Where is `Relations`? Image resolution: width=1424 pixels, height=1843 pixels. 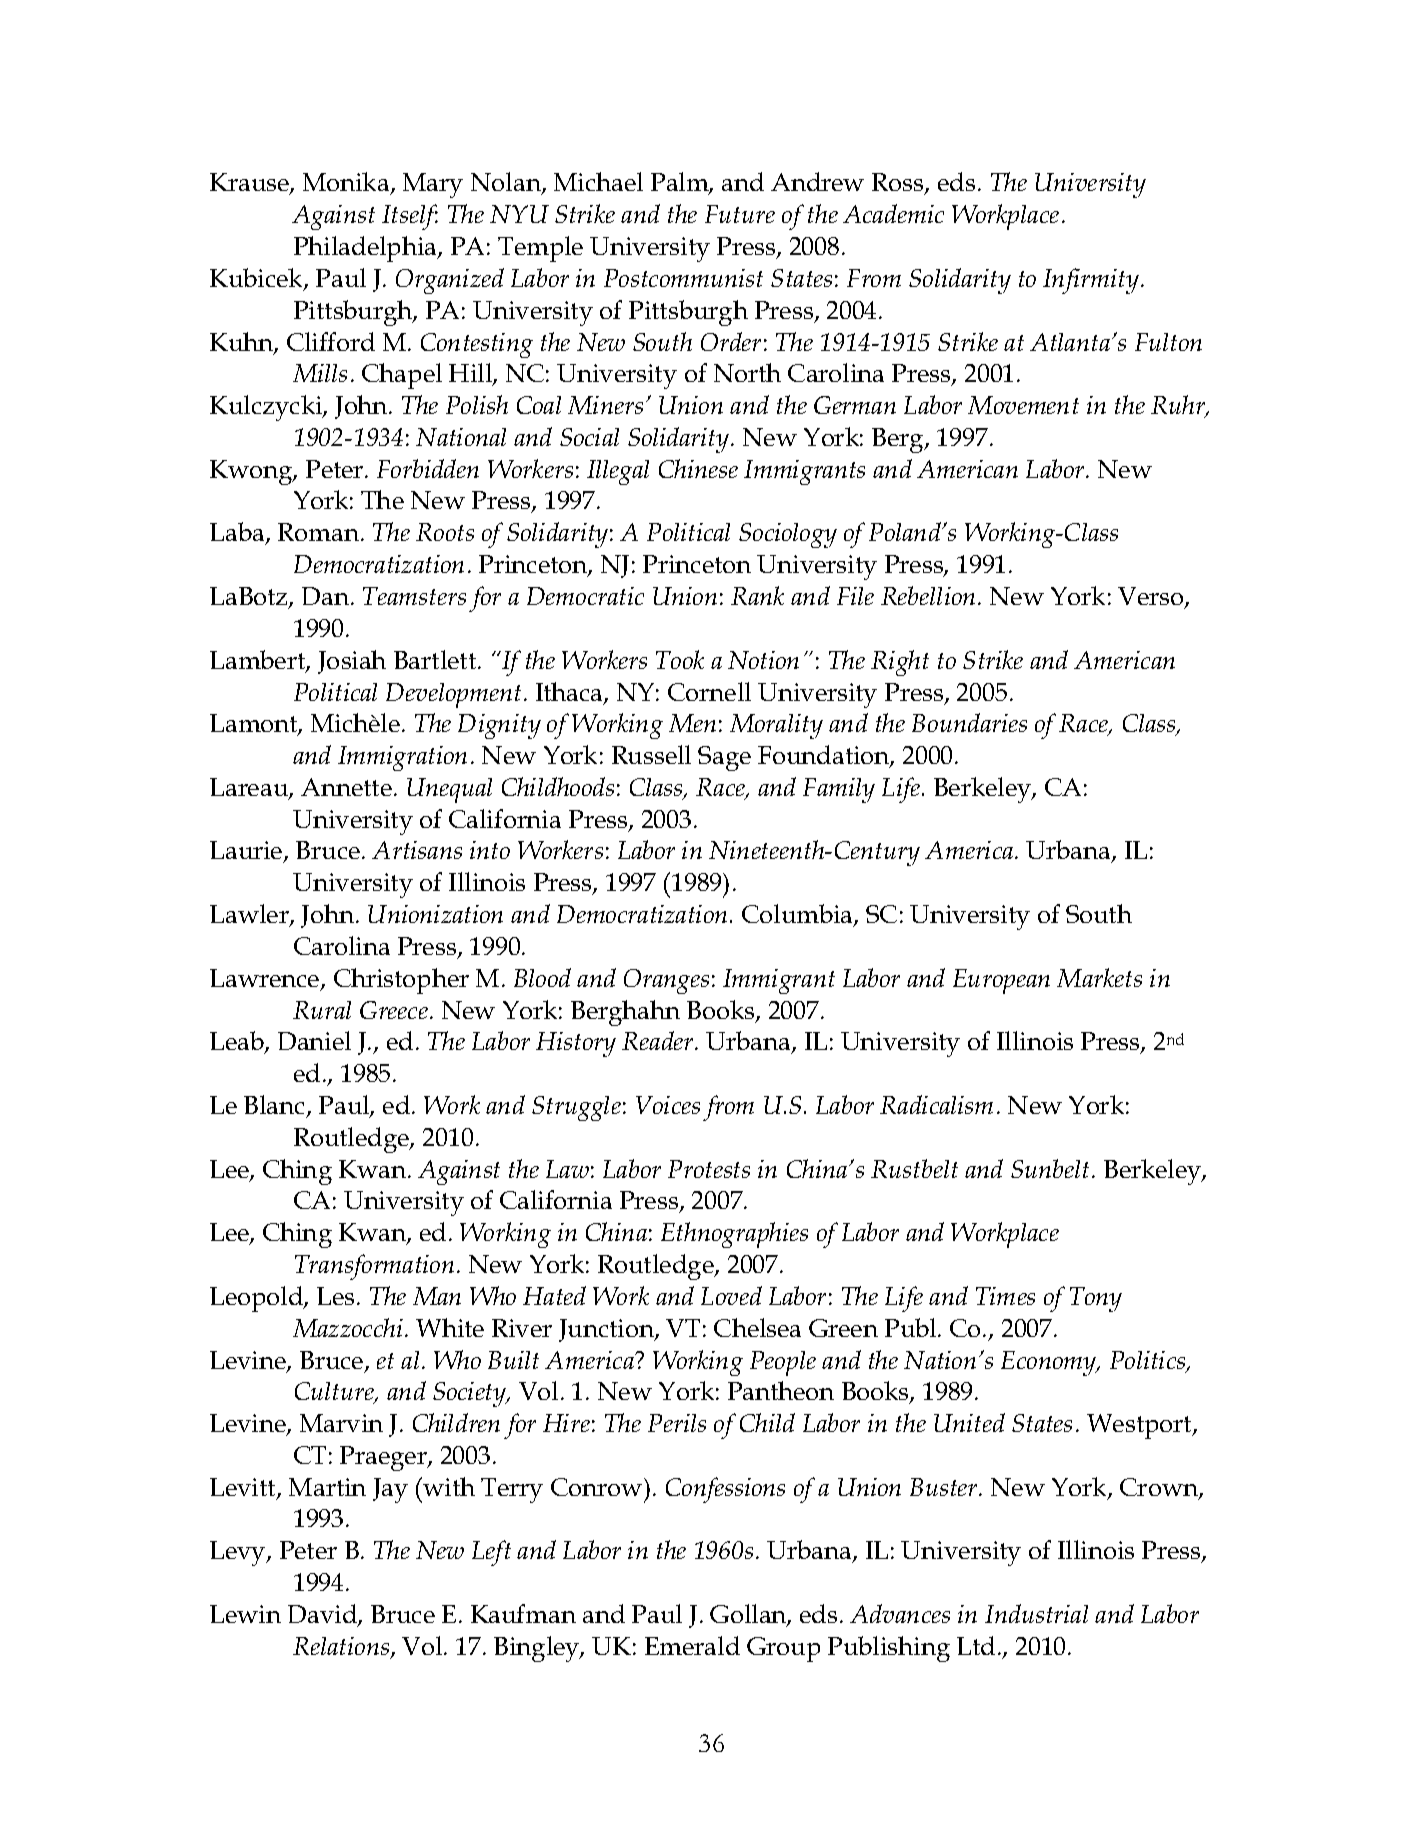 Relations is located at coordinates (342, 1647).
